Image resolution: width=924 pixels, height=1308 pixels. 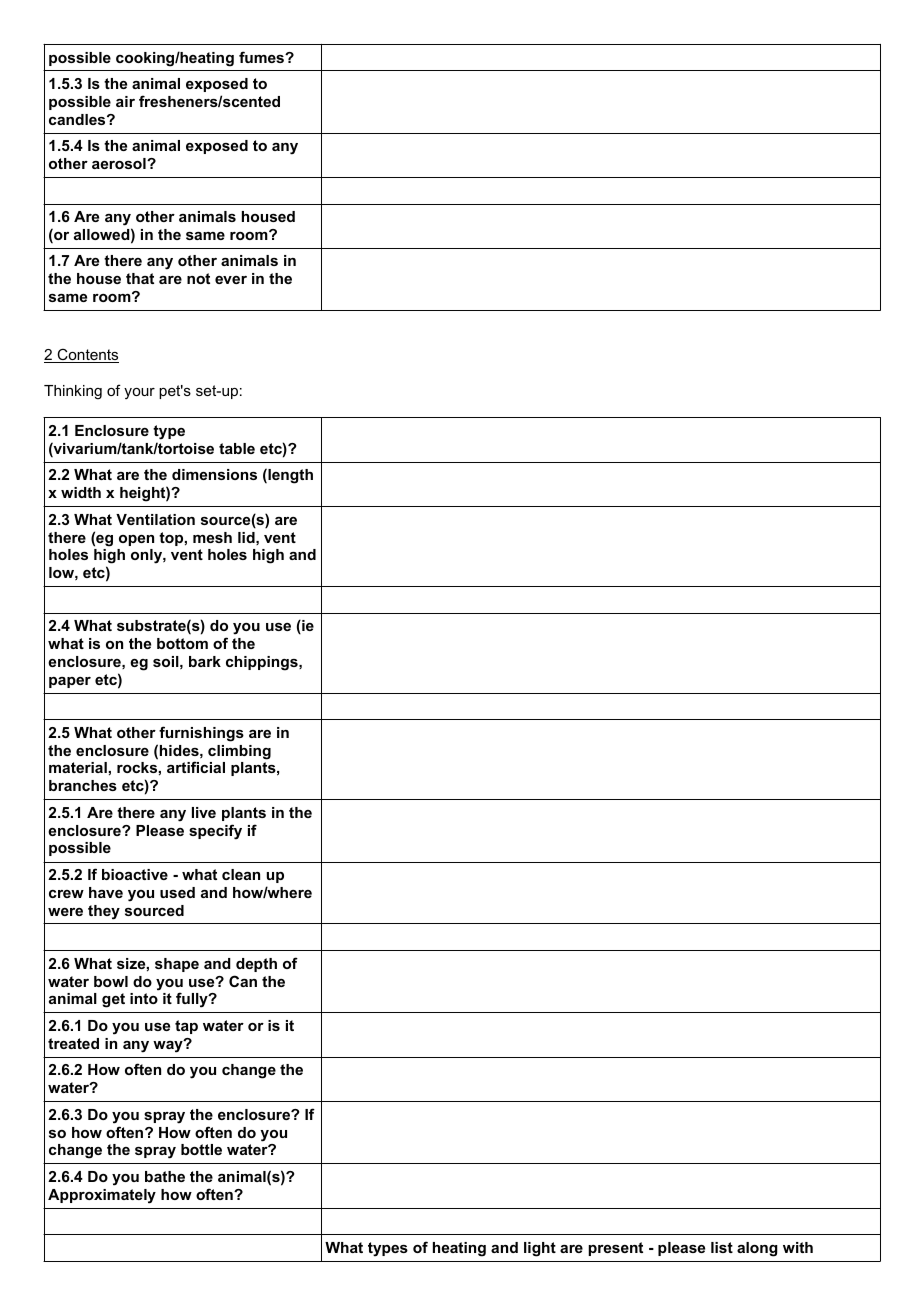 I want to click on shape, so click(x=177, y=965).
